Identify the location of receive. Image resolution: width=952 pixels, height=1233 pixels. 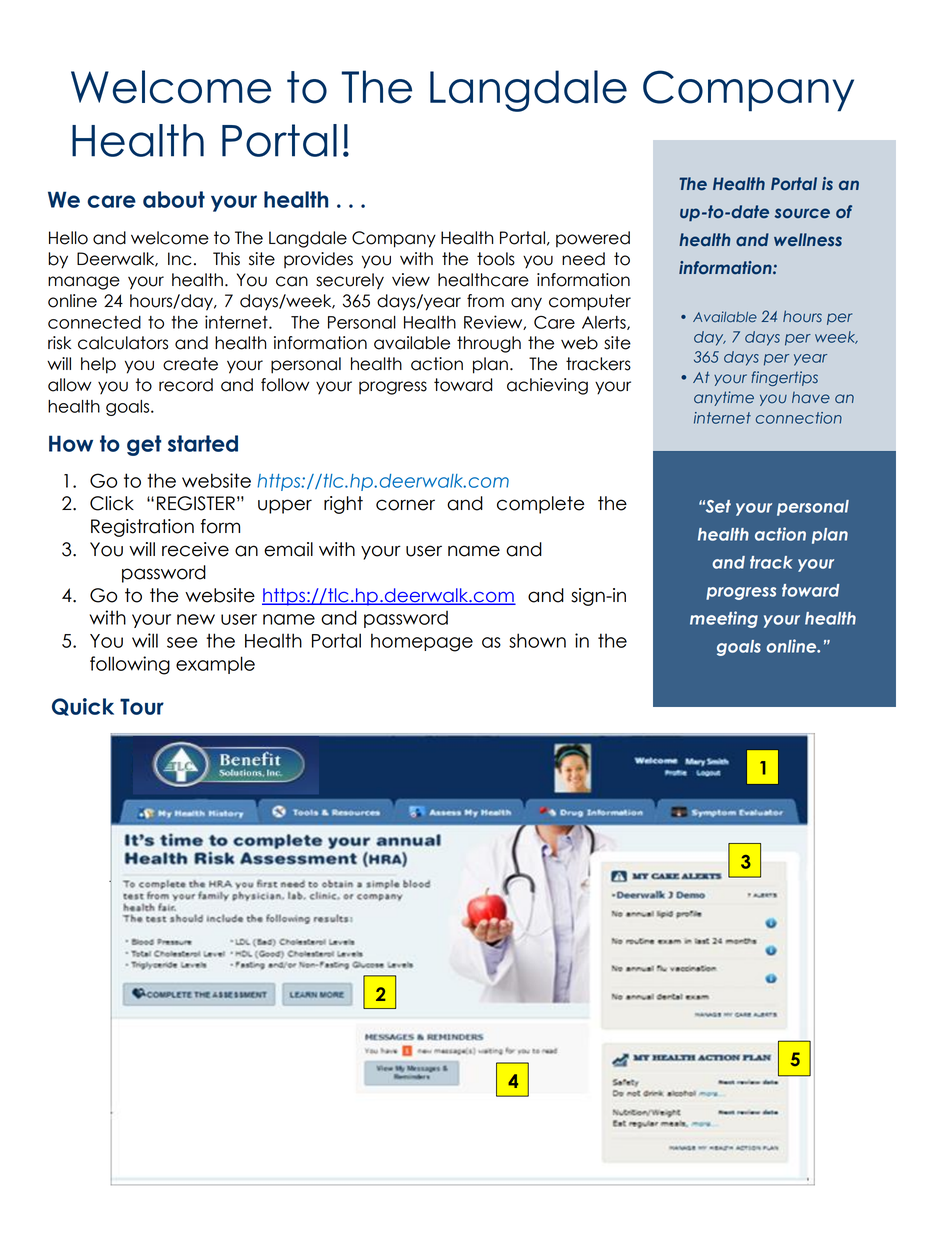
(195, 549).
